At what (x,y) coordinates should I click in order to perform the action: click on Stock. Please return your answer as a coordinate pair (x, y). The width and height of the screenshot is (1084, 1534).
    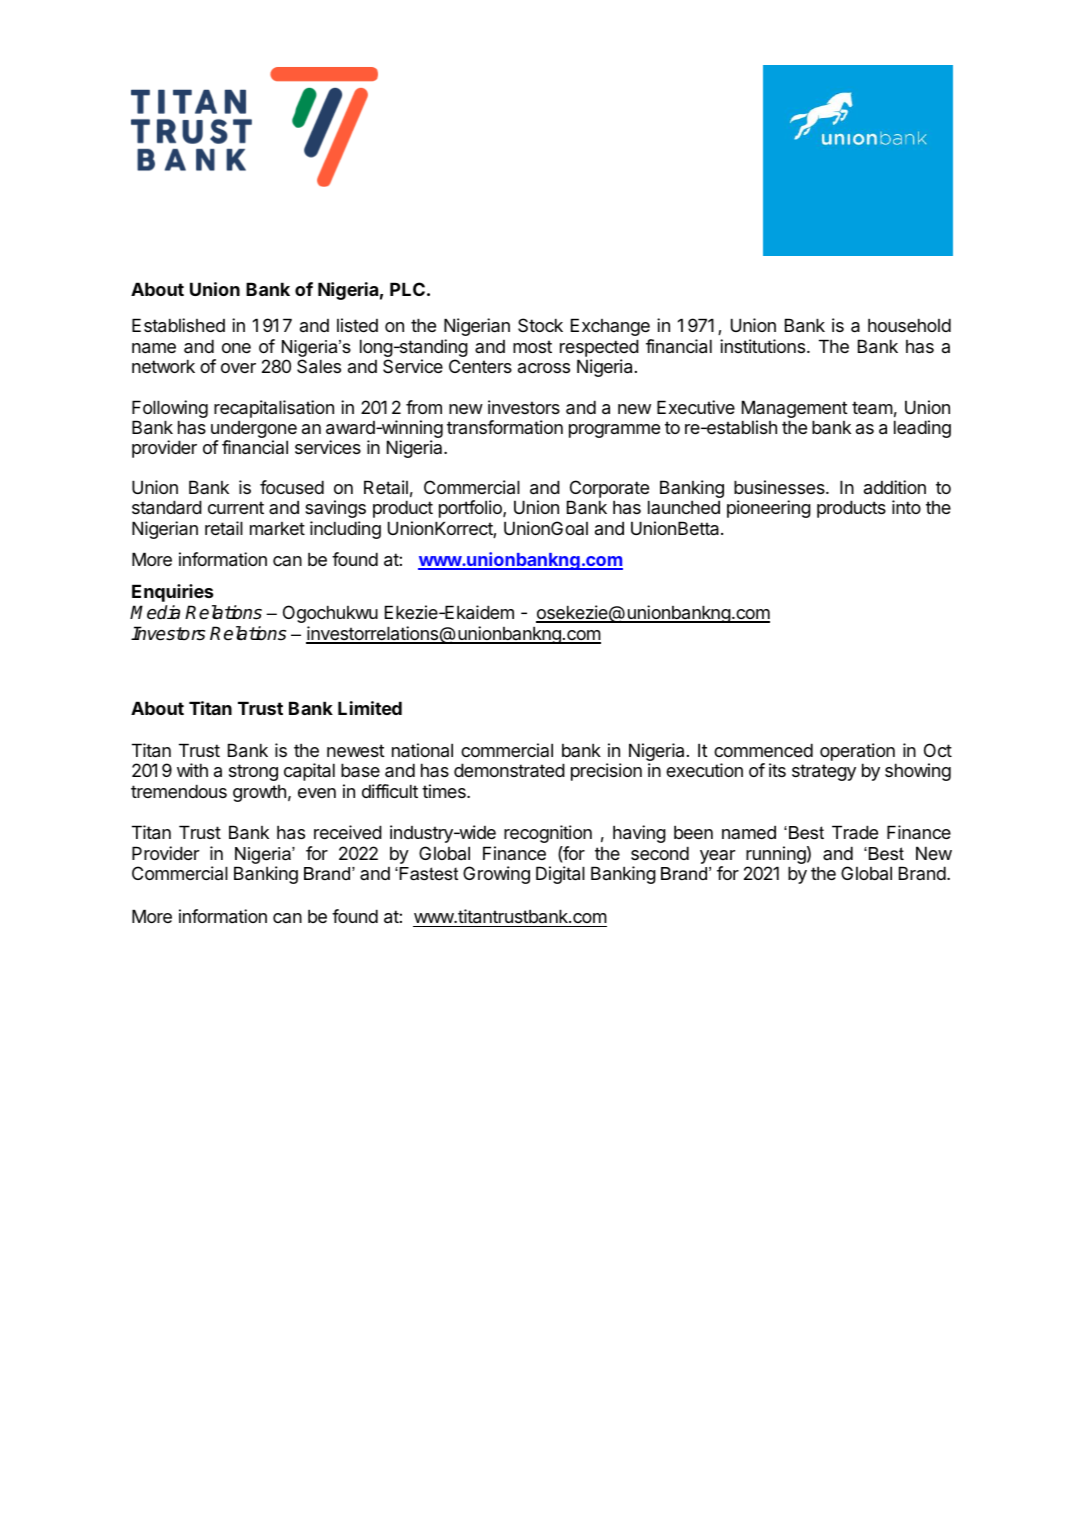
    Looking at the image, I should click on (540, 325).
